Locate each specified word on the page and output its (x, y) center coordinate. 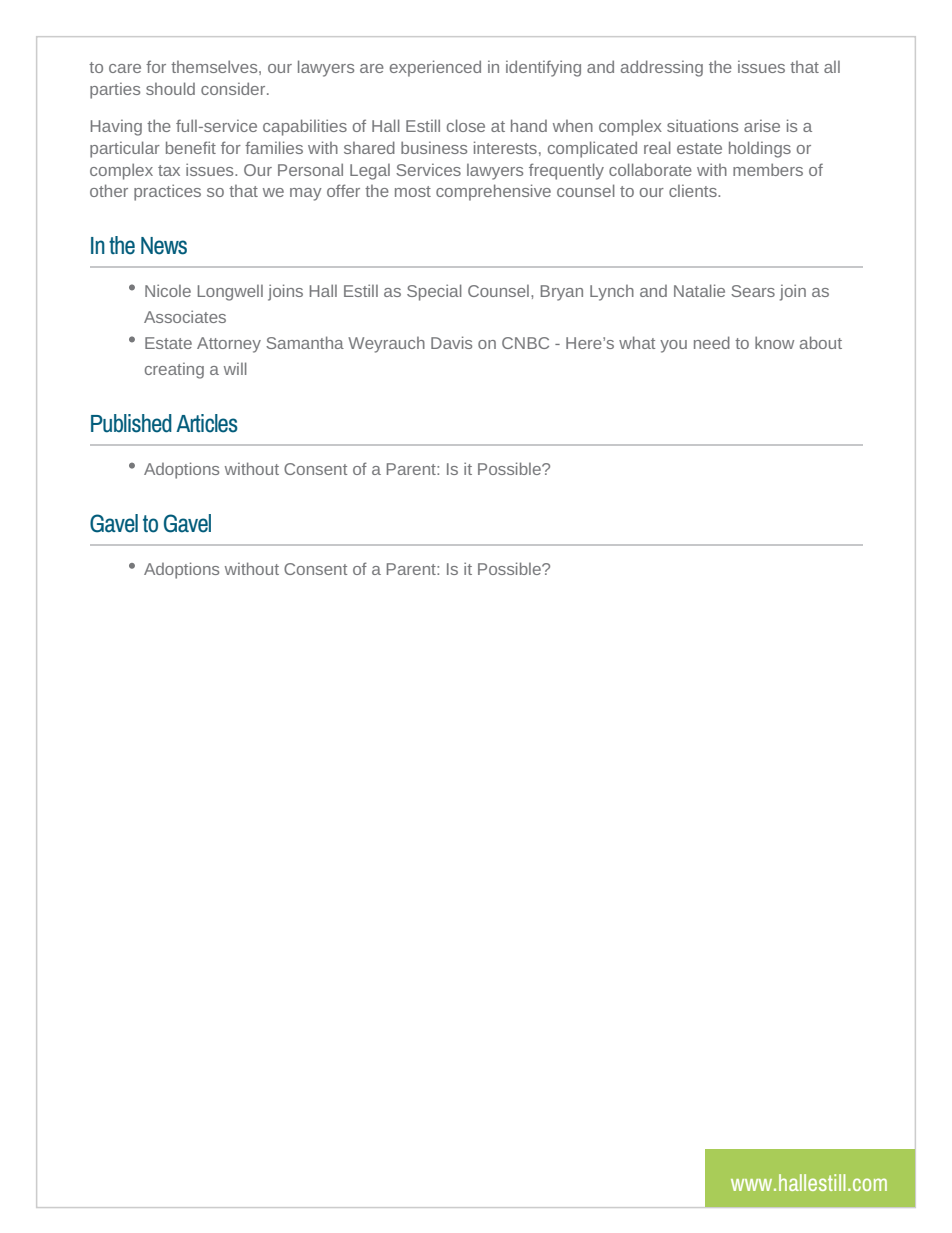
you (673, 346)
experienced (435, 68)
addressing (662, 68)
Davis (451, 342)
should (170, 88)
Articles (207, 423)
